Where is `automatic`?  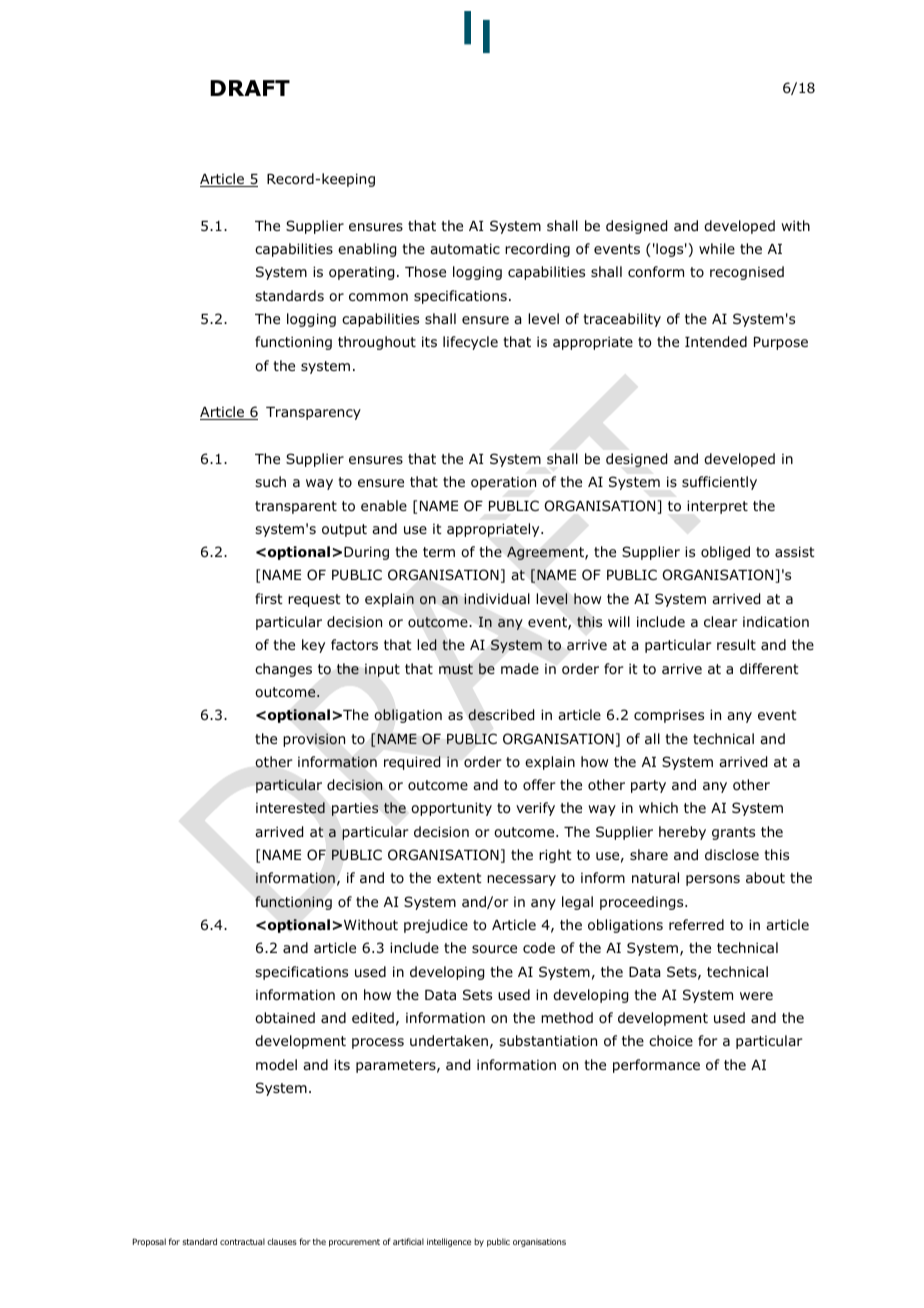 automatic is located at coordinates (465, 249).
